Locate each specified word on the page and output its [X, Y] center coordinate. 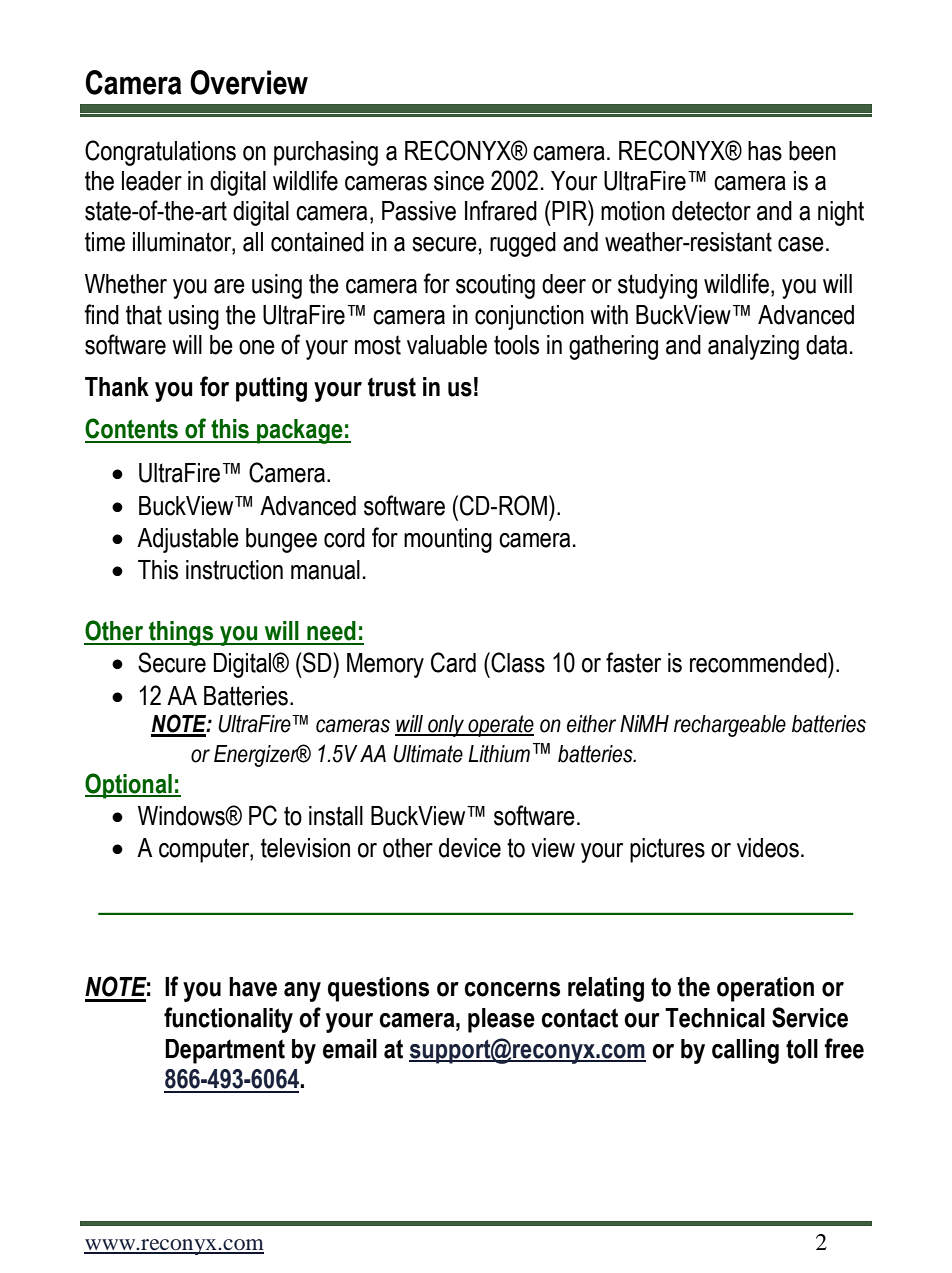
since [459, 181]
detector [711, 211]
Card [453, 662]
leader [152, 181]
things [181, 633]
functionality [228, 1020]
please [501, 1020]
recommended [759, 662]
